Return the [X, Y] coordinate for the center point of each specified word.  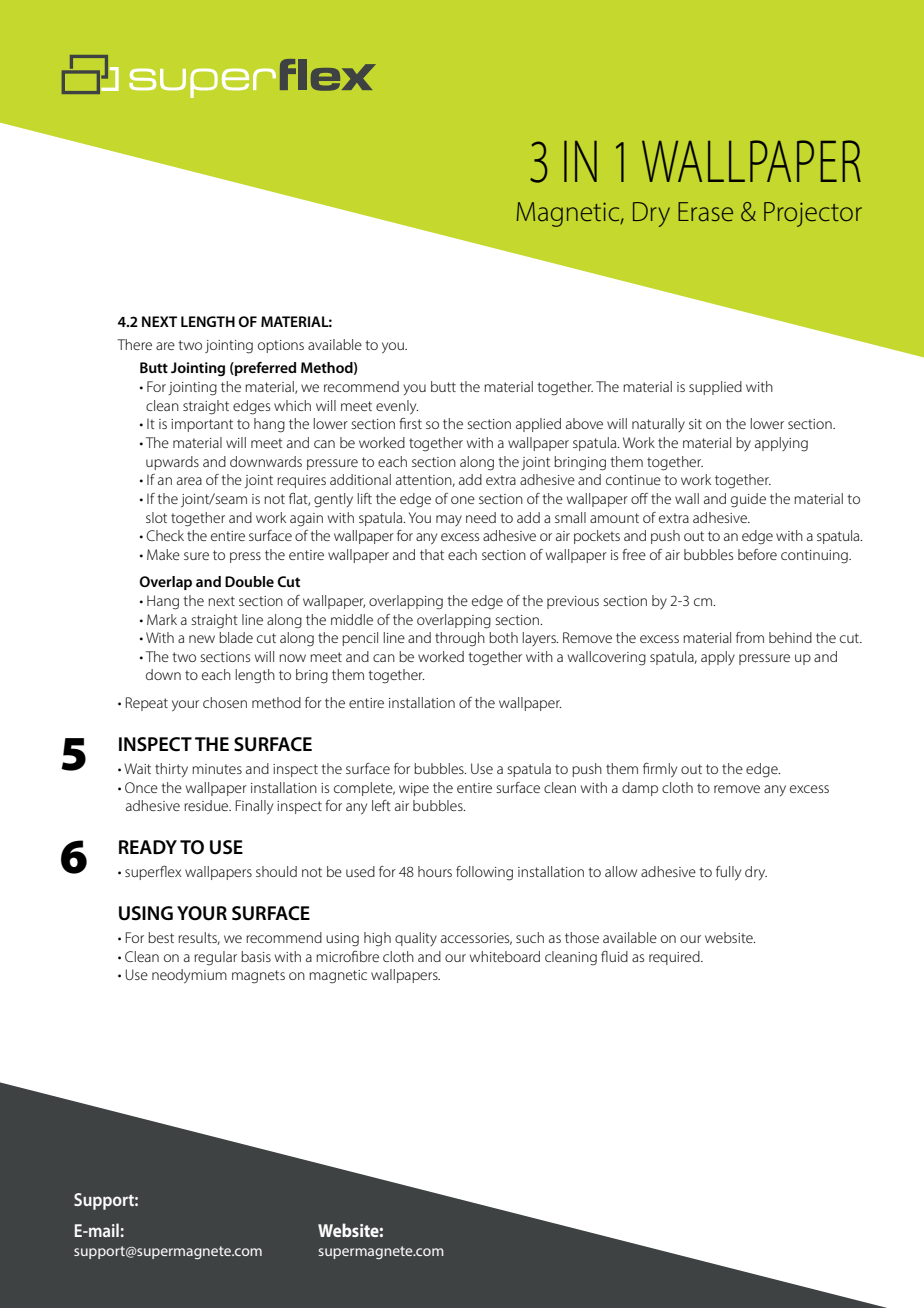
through [460, 639]
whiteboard [505, 956]
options [281, 346]
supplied [715, 388]
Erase [705, 211]
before [757, 554]
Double [249, 581]
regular [215, 958]
